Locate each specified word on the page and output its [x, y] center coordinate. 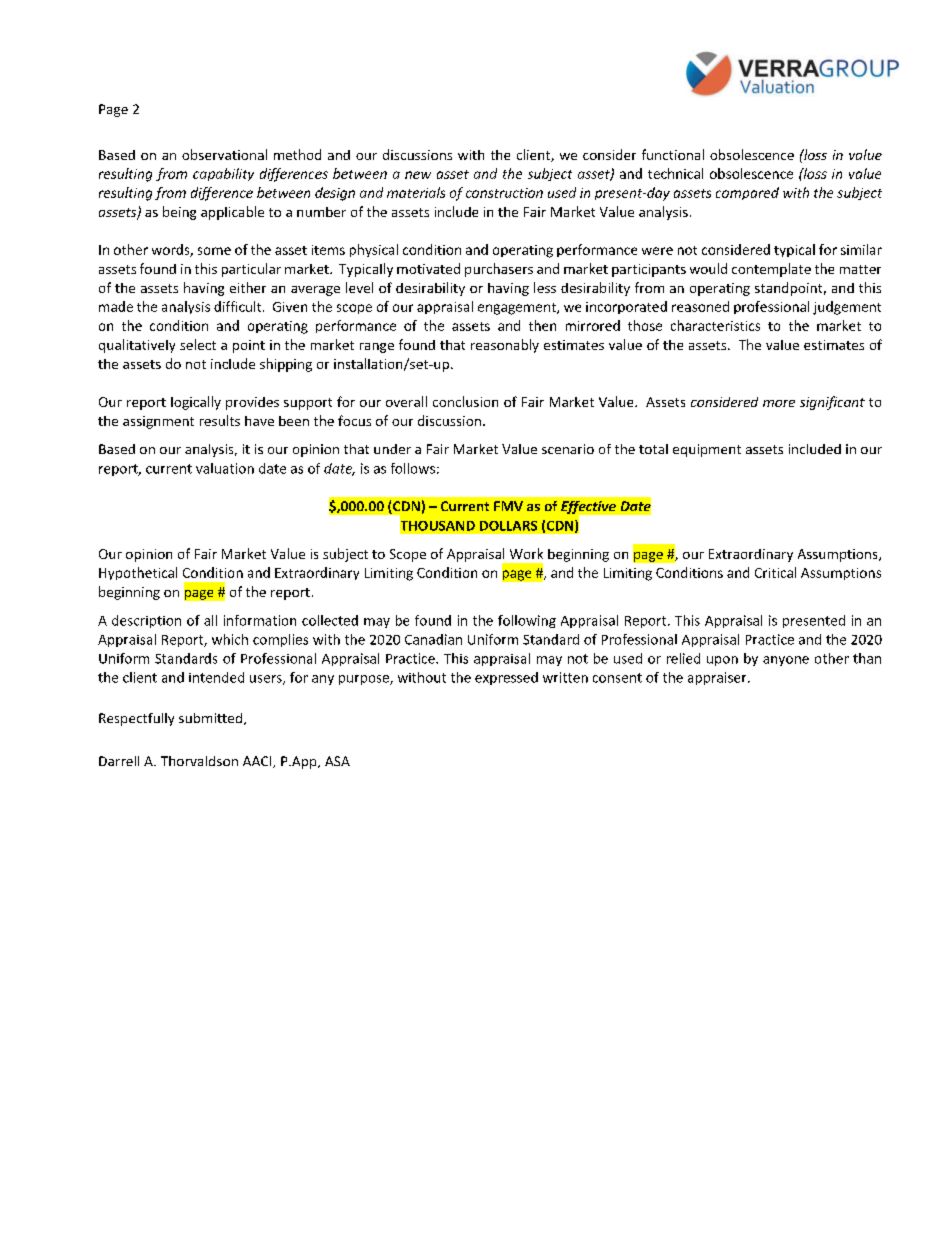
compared [747, 193]
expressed [506, 678]
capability [223, 174]
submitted [212, 719]
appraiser [718, 678]
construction [504, 193]
